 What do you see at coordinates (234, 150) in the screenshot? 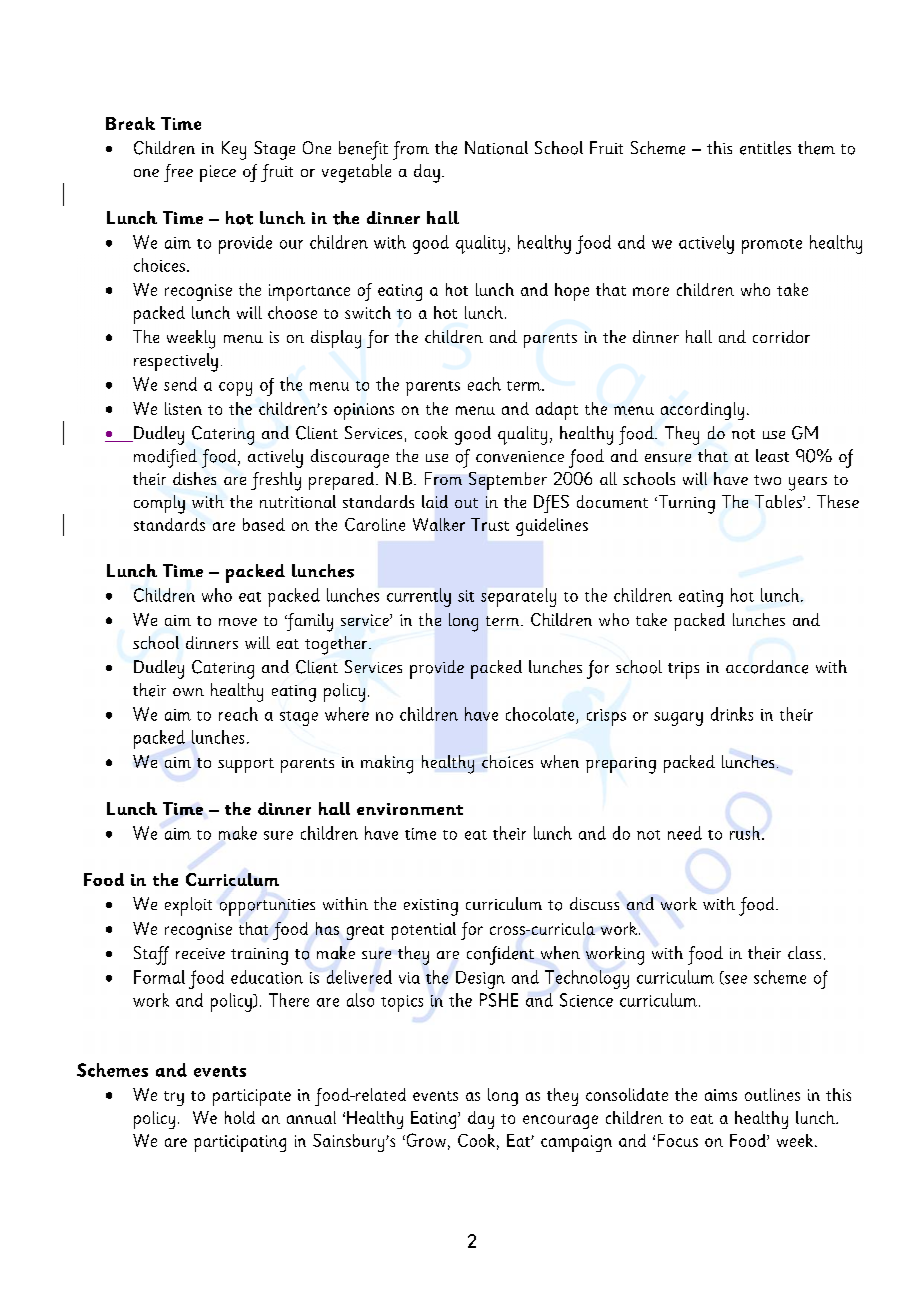
I see `Key` at bounding box center [234, 150].
